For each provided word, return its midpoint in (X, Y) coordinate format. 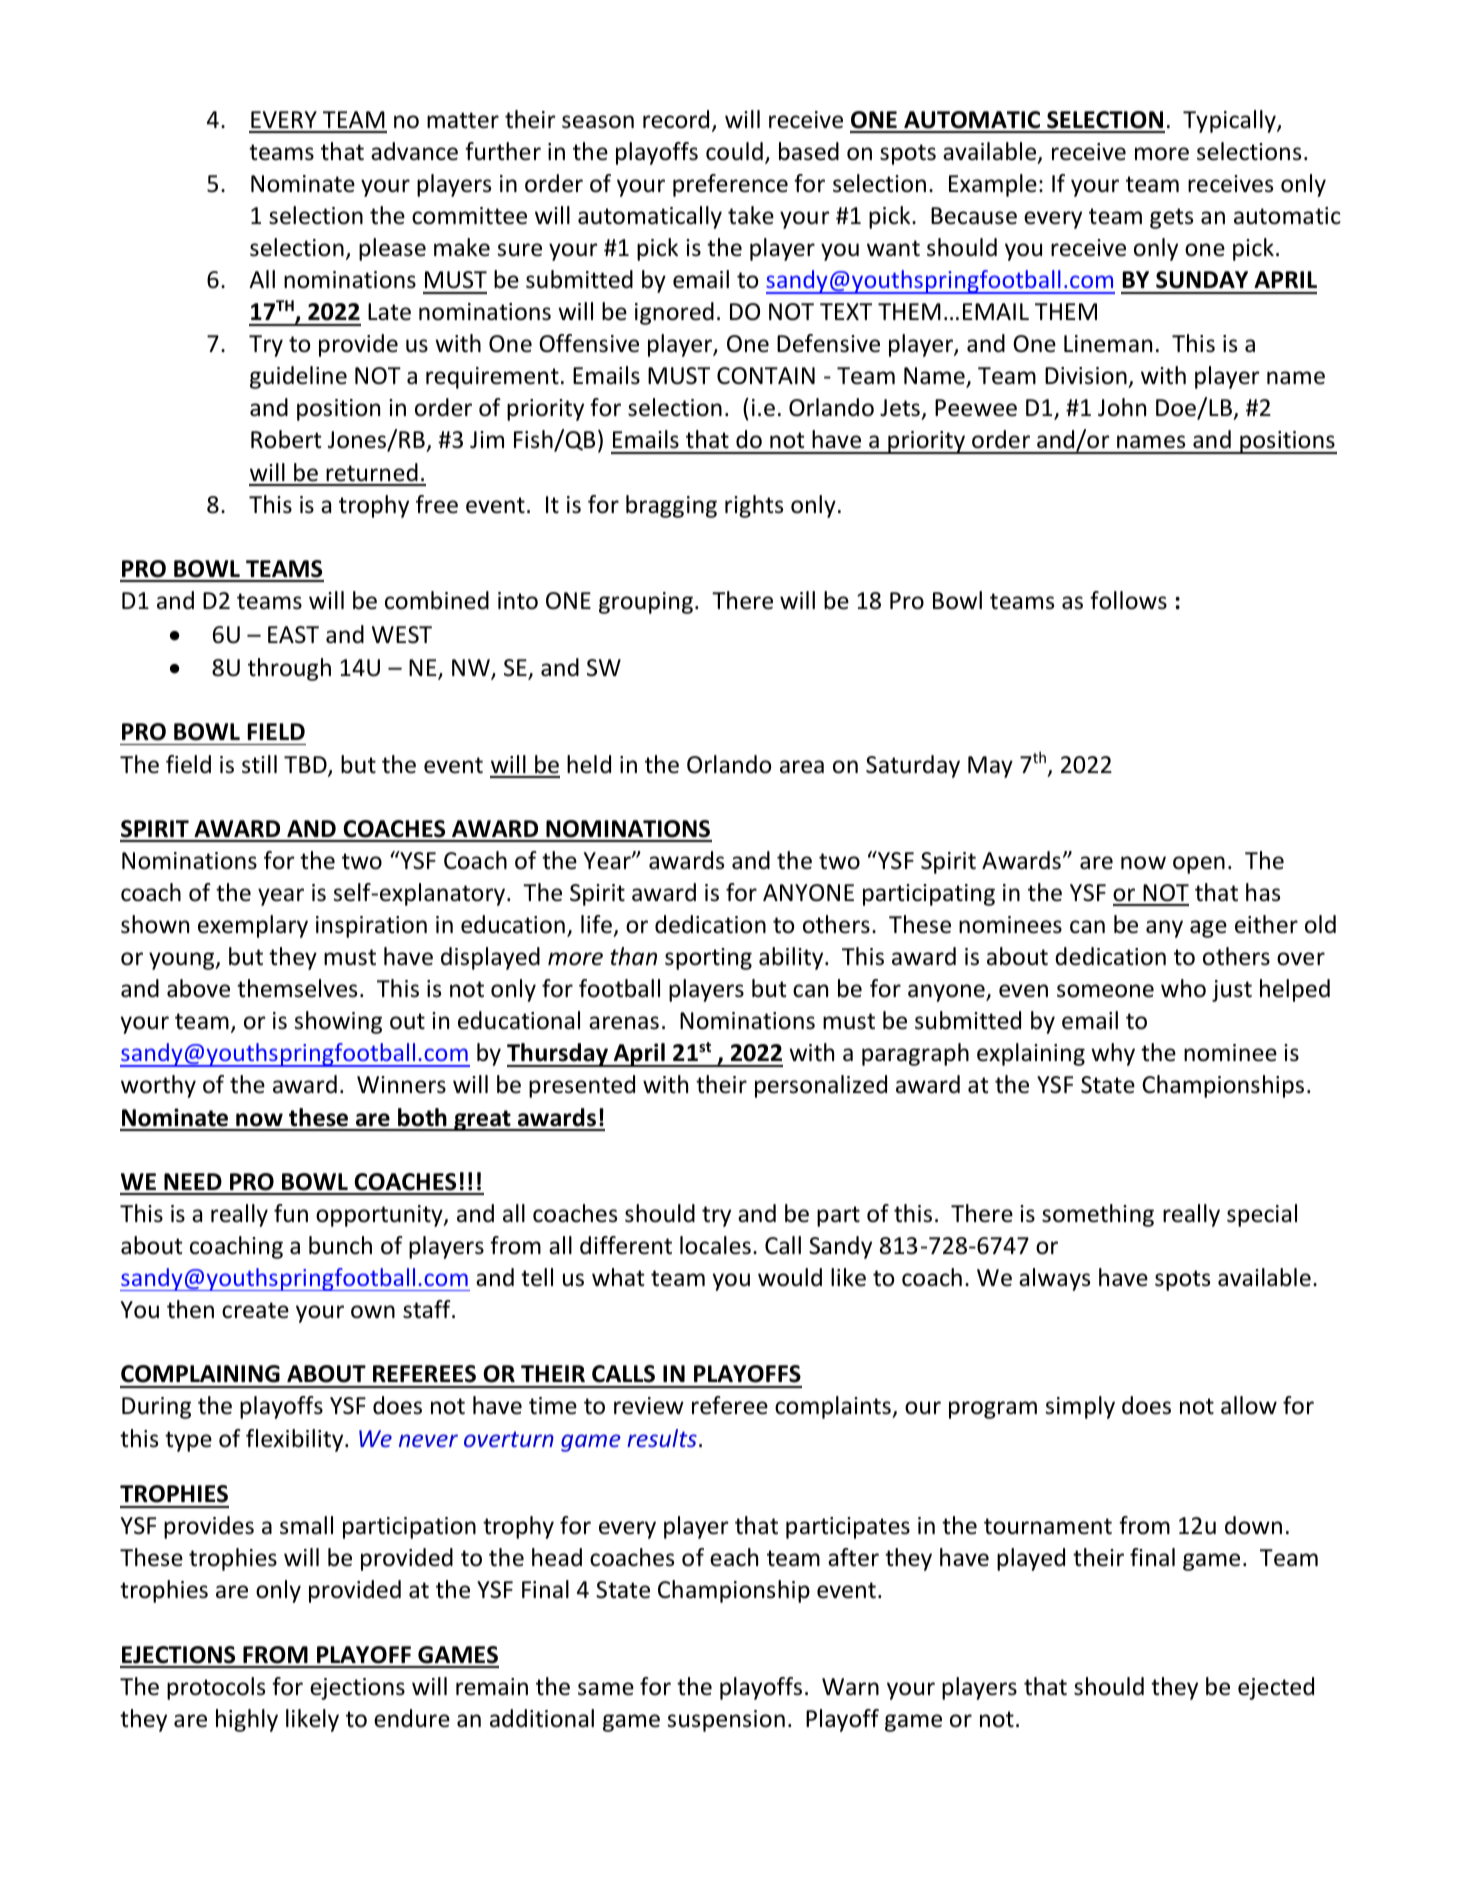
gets (1171, 218)
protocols (216, 1688)
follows (1128, 600)
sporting (708, 959)
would (790, 1277)
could (734, 151)
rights (754, 506)
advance (414, 151)
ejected (1276, 1688)
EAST (293, 635)
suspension (726, 1721)
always (1054, 1279)
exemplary (253, 926)
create (255, 1310)
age (1208, 929)
